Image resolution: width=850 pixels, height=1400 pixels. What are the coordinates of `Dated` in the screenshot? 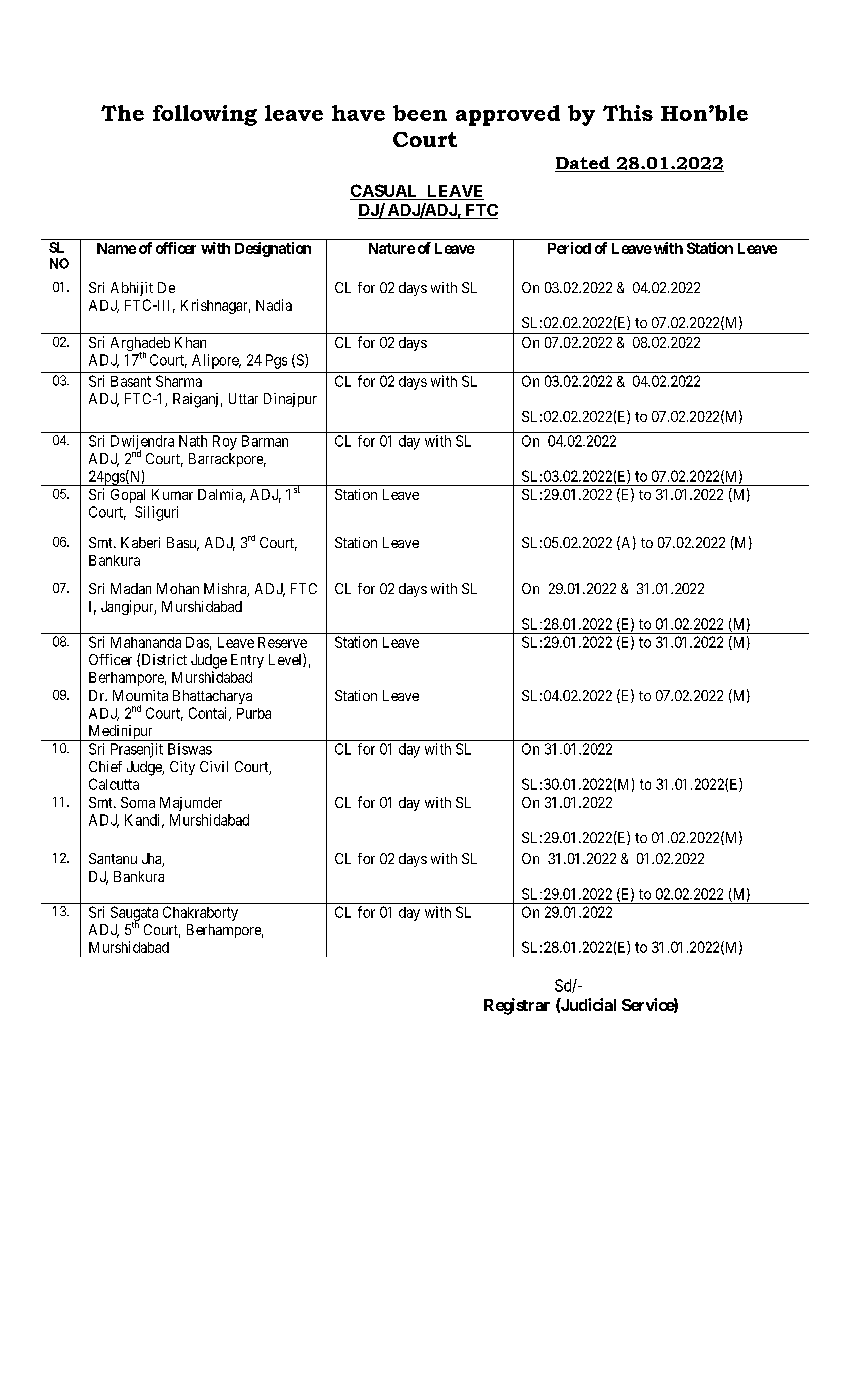 It's located at (583, 164).
